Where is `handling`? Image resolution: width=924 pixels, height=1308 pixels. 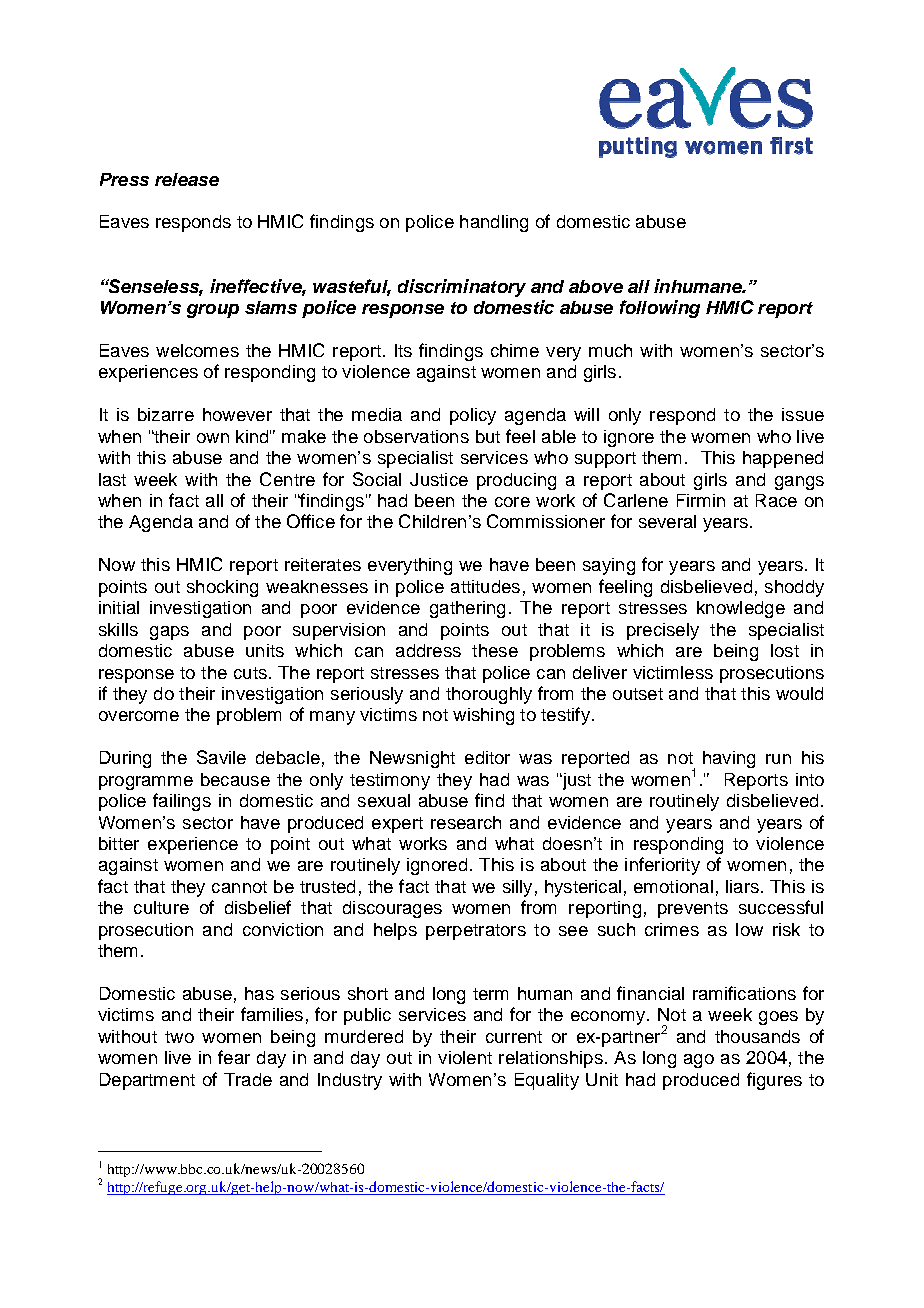
handling is located at coordinates (494, 223).
